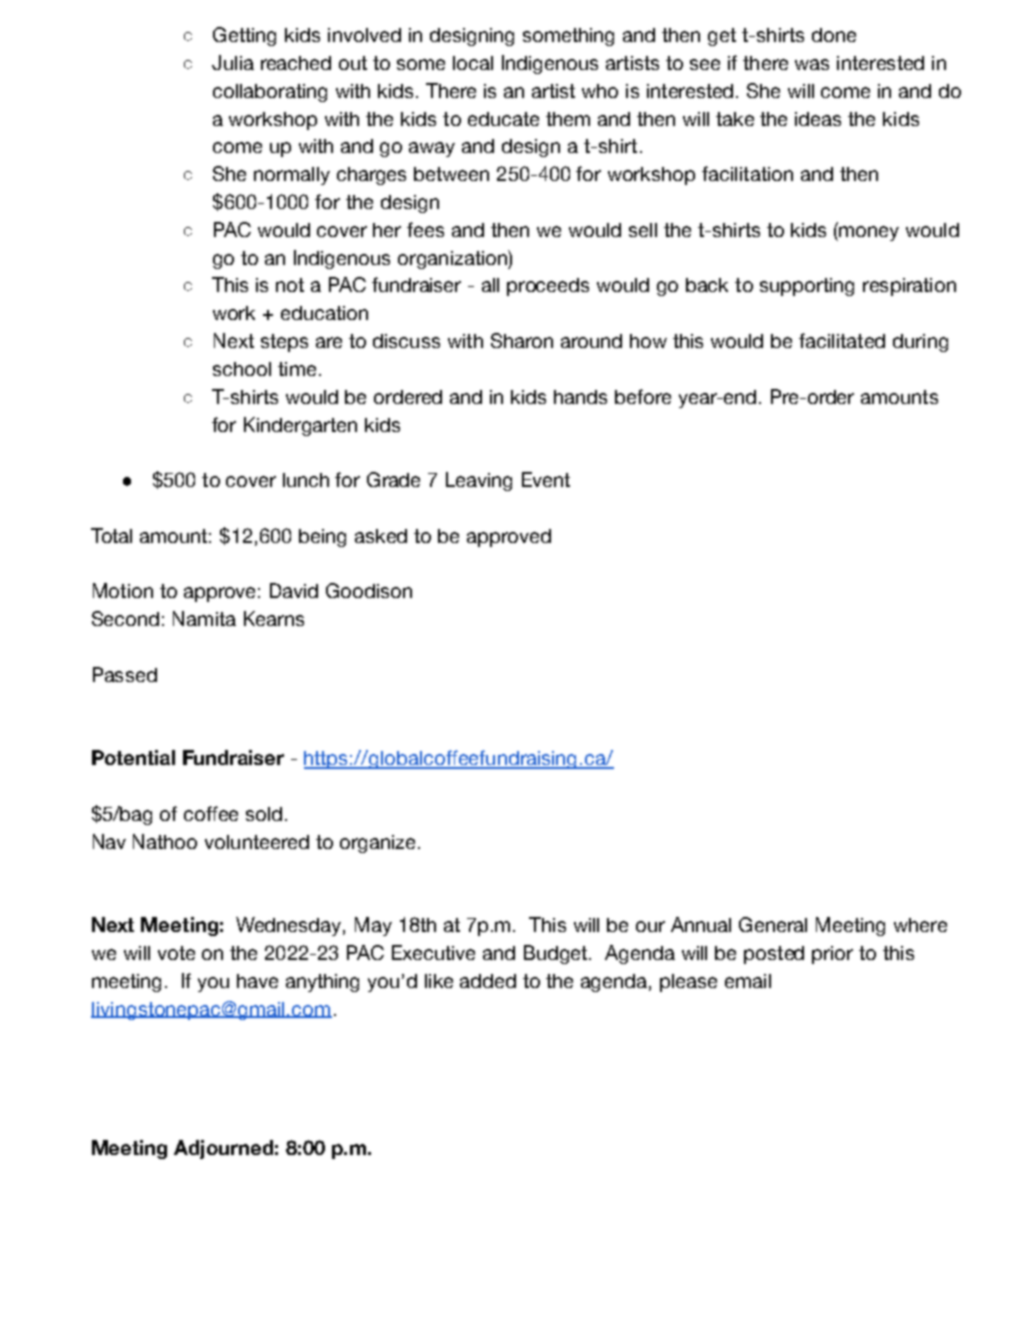 The image size is (1032, 1335). I want to click on Potential, so click(133, 757).
